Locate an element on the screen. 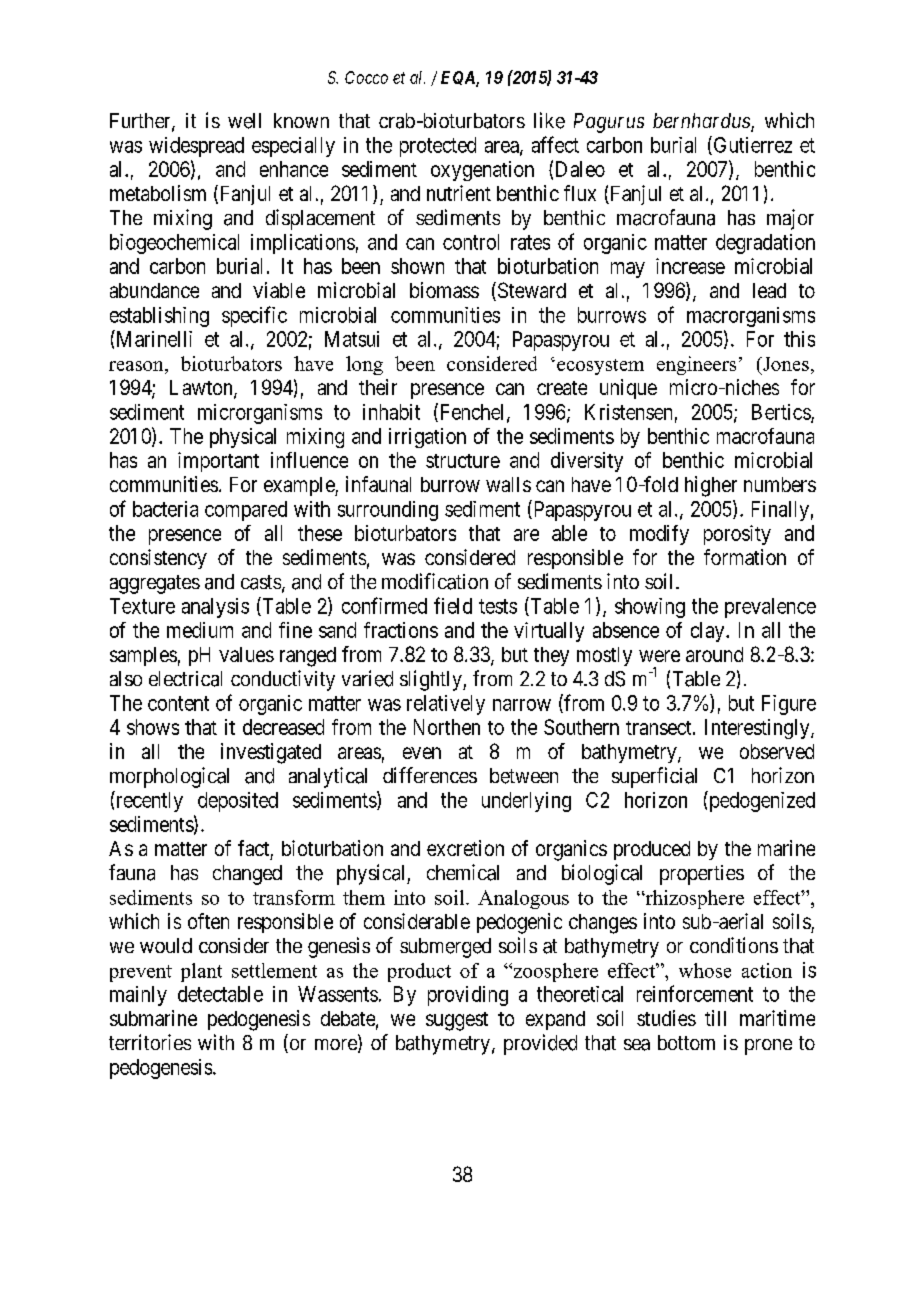 This screenshot has width=924, height=1305. Gutierrez is located at coordinates (751, 145).
